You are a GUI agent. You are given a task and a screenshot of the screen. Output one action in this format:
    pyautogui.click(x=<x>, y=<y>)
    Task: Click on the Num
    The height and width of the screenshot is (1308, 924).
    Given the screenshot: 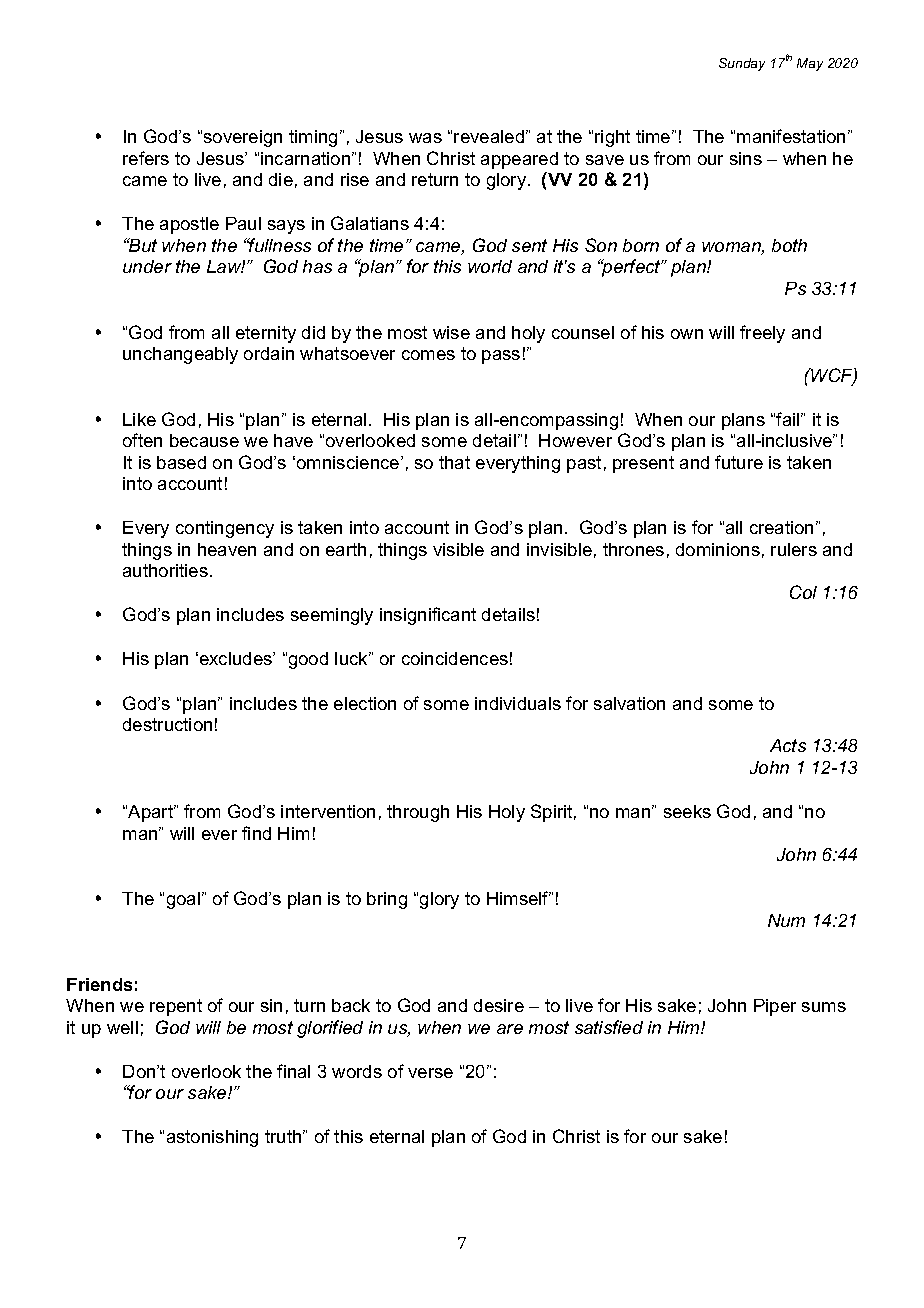 What is the action you would take?
    pyautogui.click(x=786, y=920)
